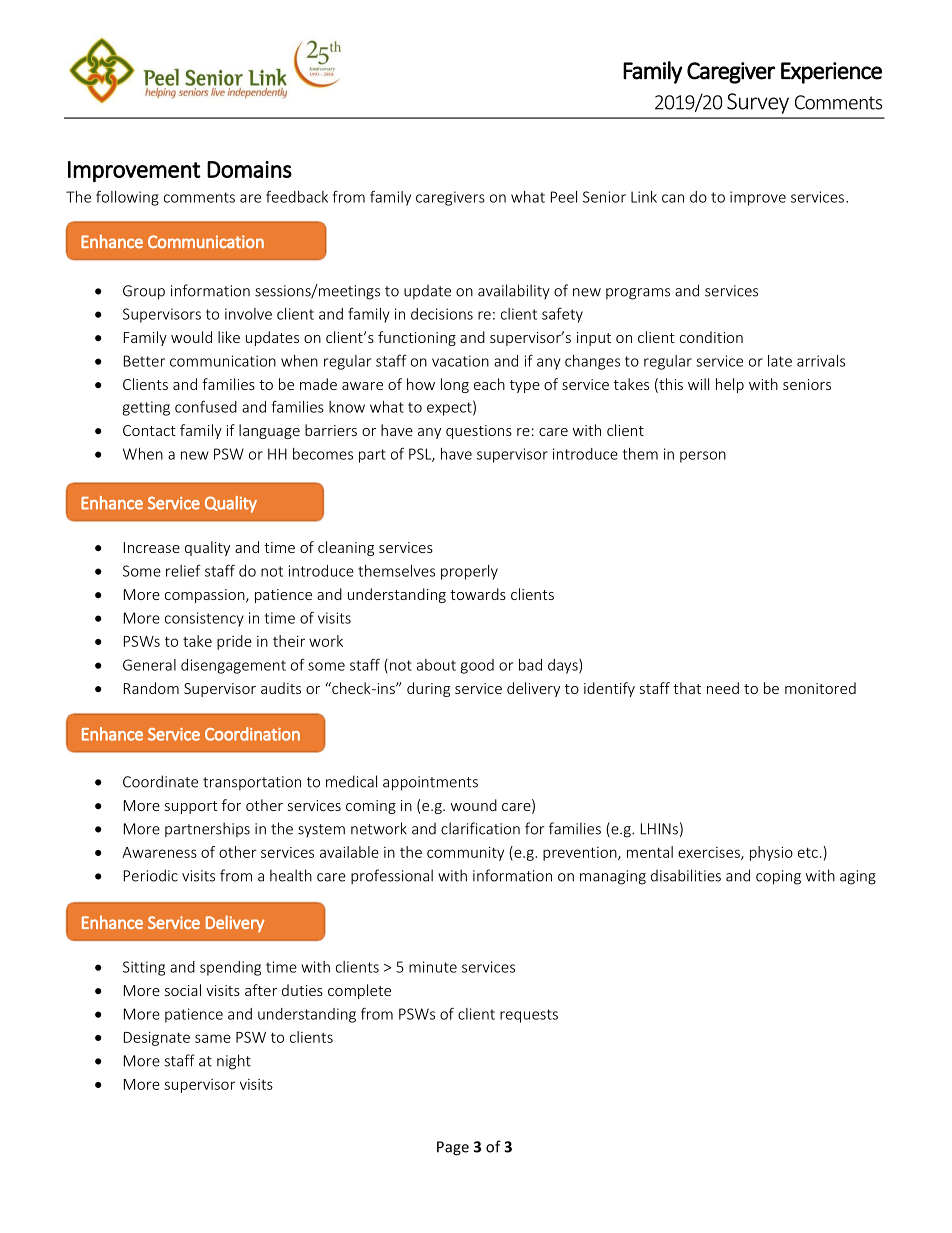 Image resolution: width=952 pixels, height=1233 pixels. I want to click on Peel, so click(564, 197).
